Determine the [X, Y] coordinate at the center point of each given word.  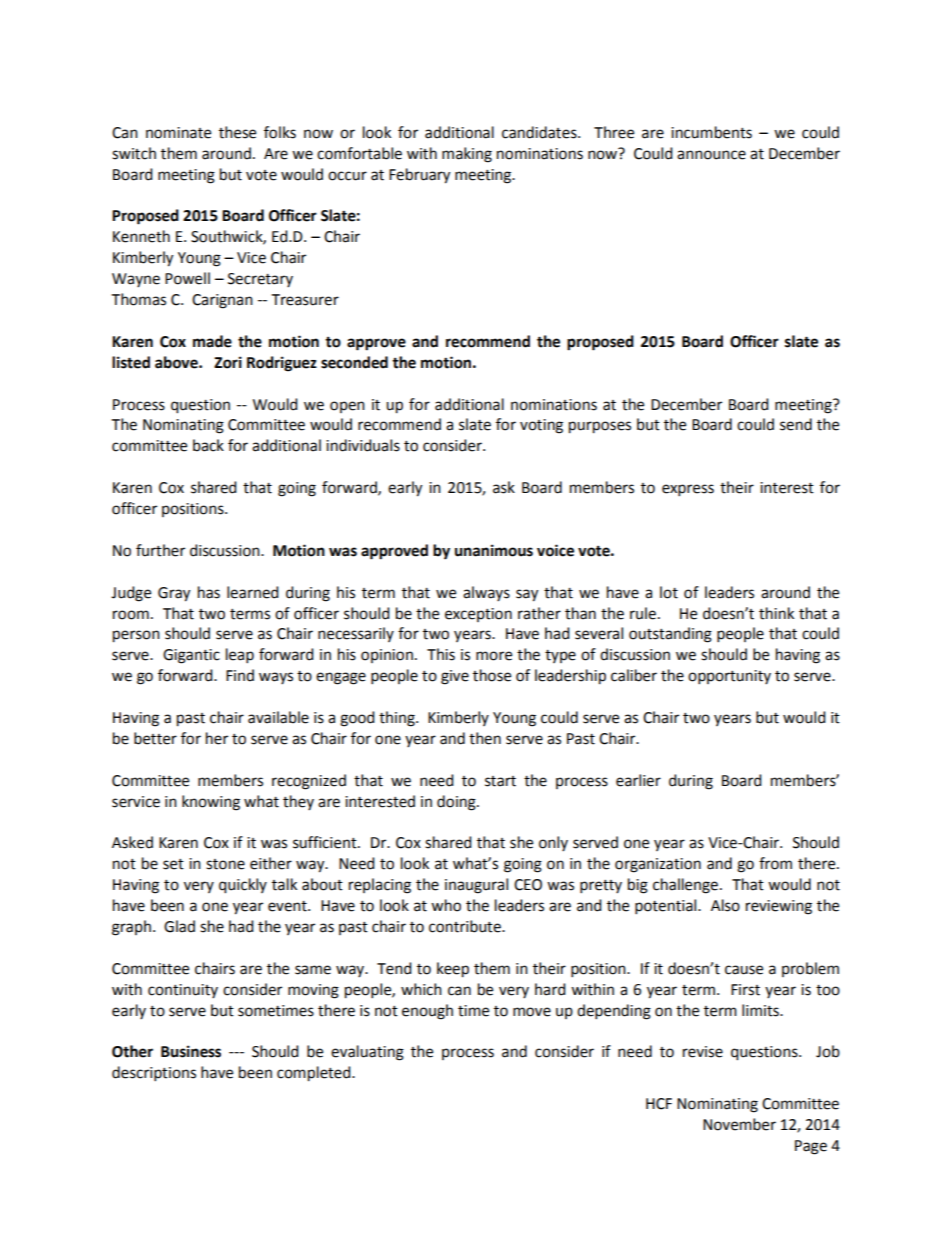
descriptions [154, 1074]
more [494, 656]
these [237, 132]
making [467, 155]
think [776, 613]
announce [711, 155]
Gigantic [191, 656]
